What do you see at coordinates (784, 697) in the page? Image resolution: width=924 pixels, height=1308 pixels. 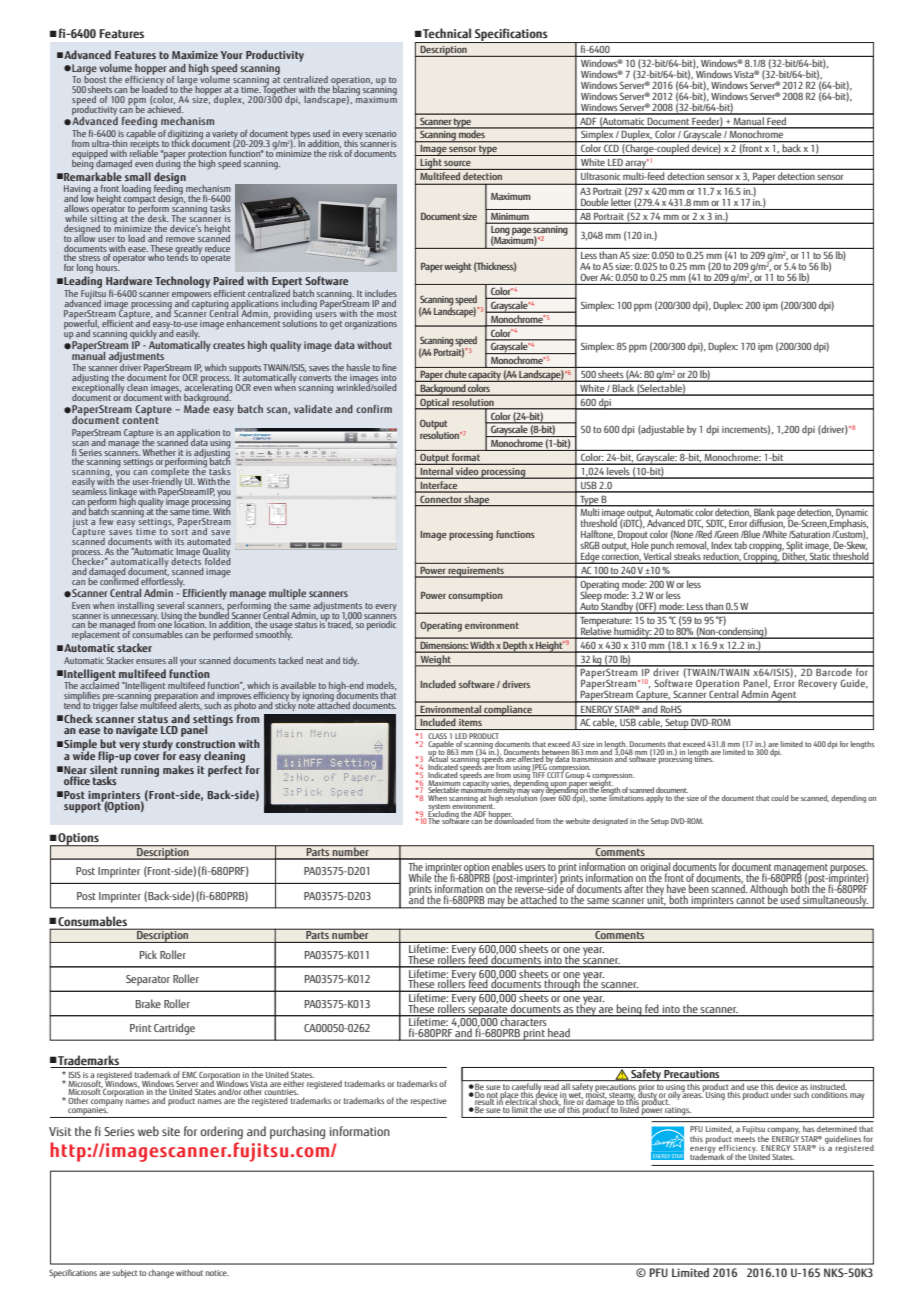 I see `Agent` at bounding box center [784, 697].
